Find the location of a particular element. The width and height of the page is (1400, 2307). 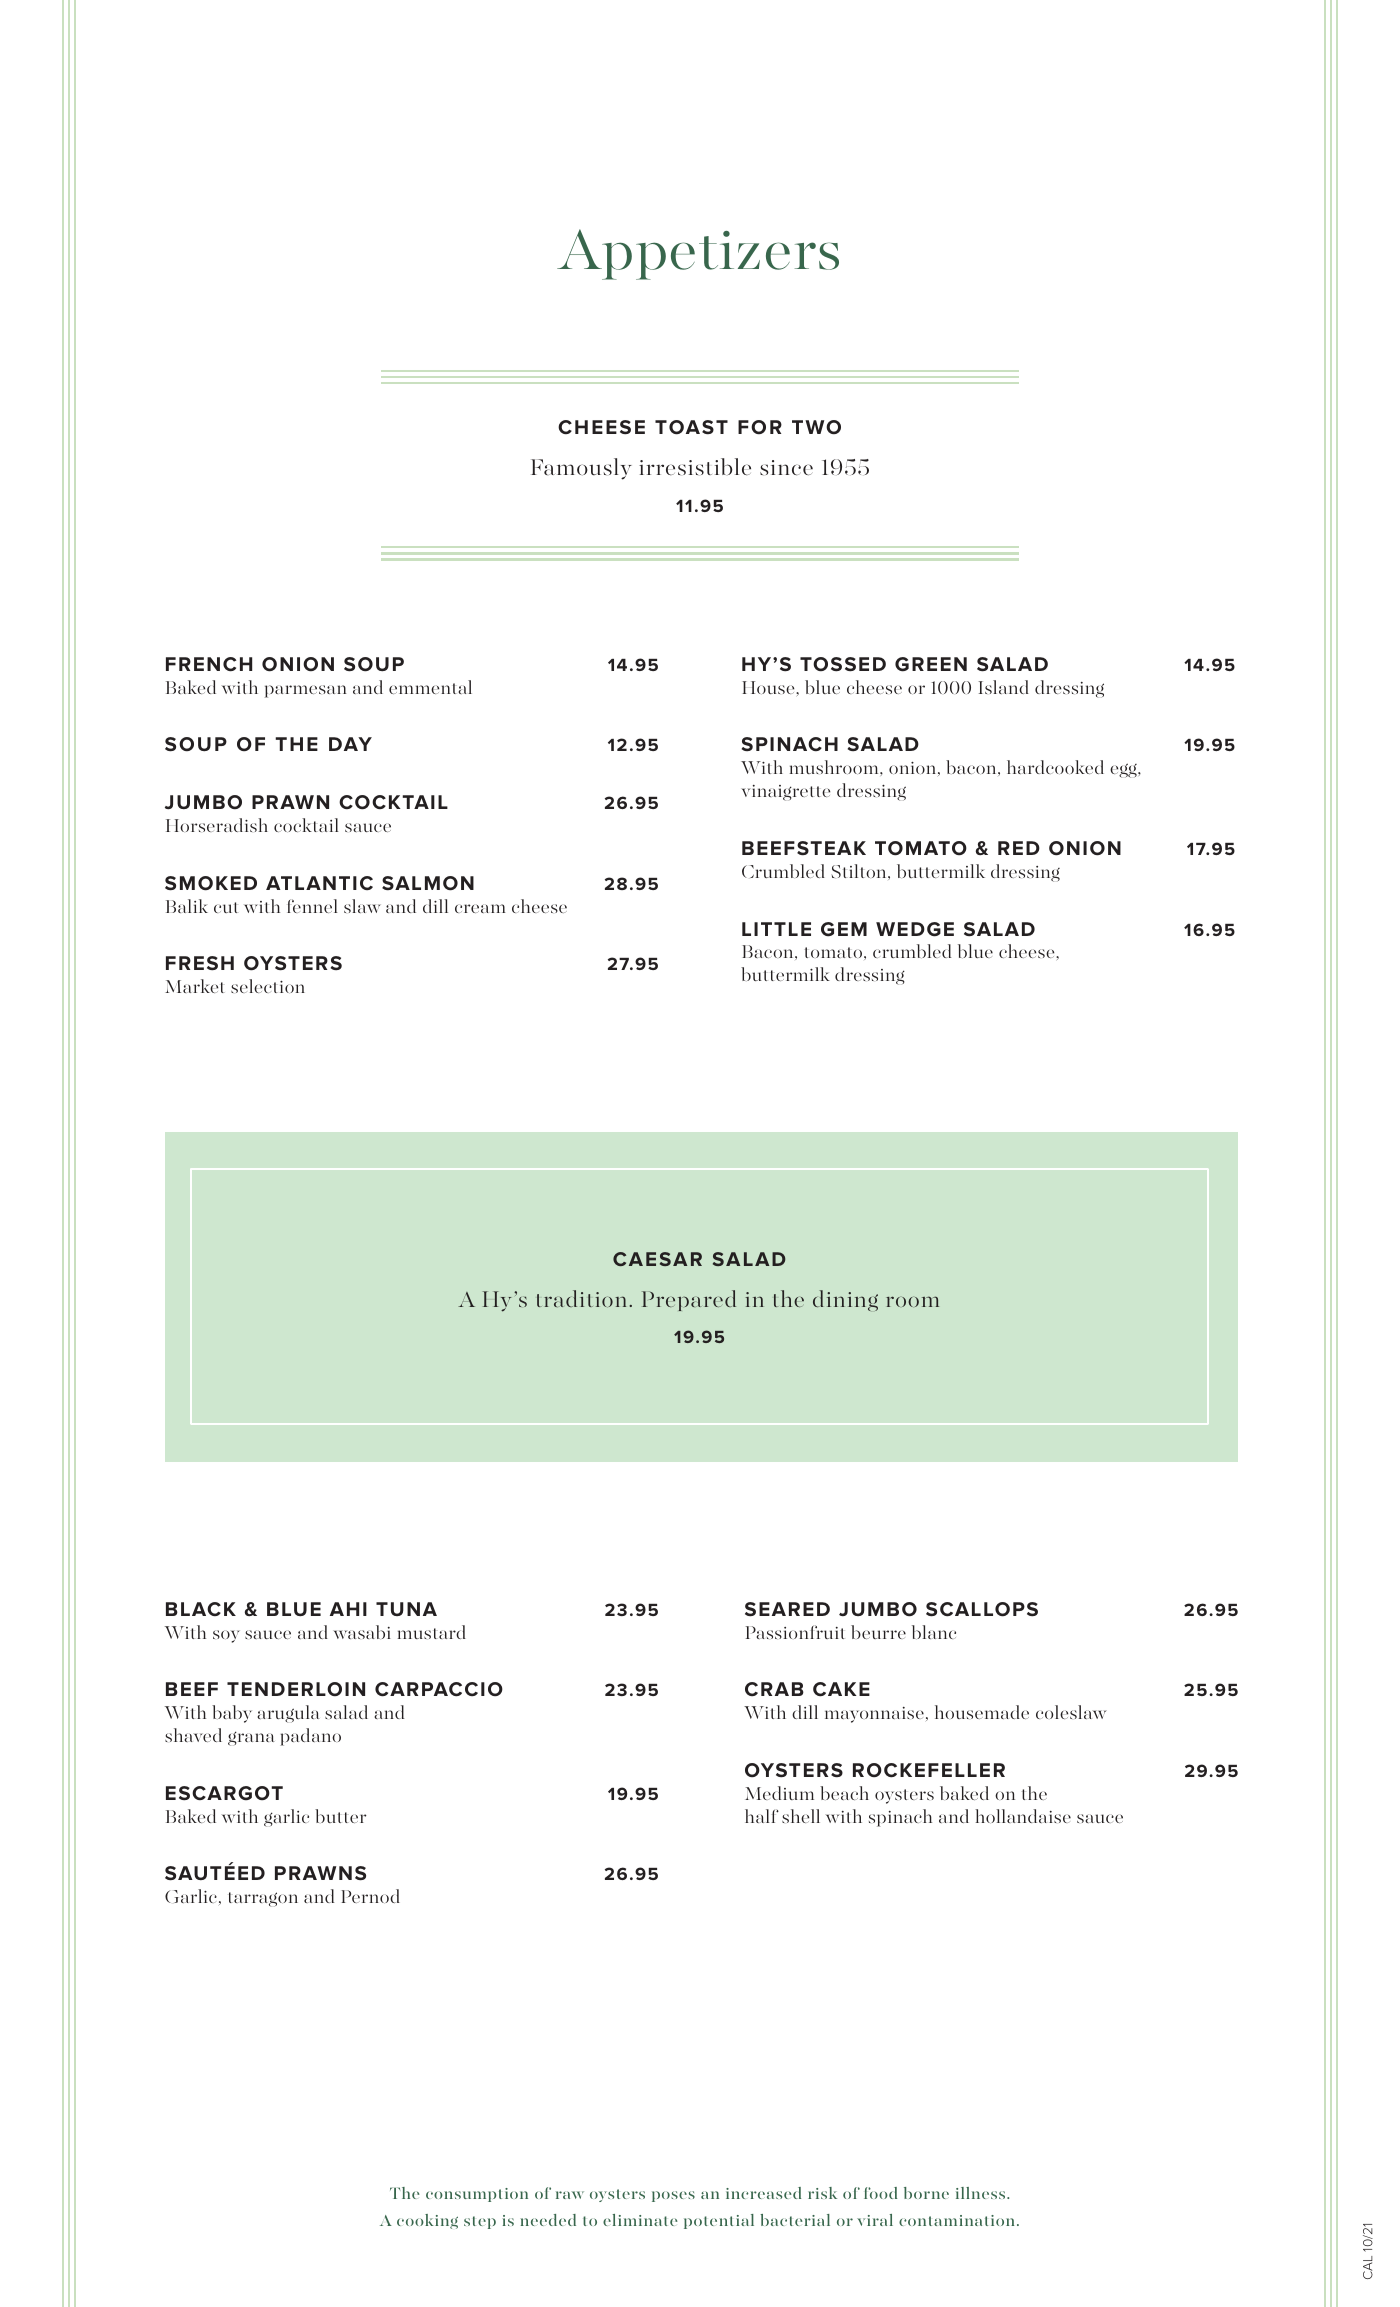

TENDERLOIN is located at coordinates (296, 1689).
